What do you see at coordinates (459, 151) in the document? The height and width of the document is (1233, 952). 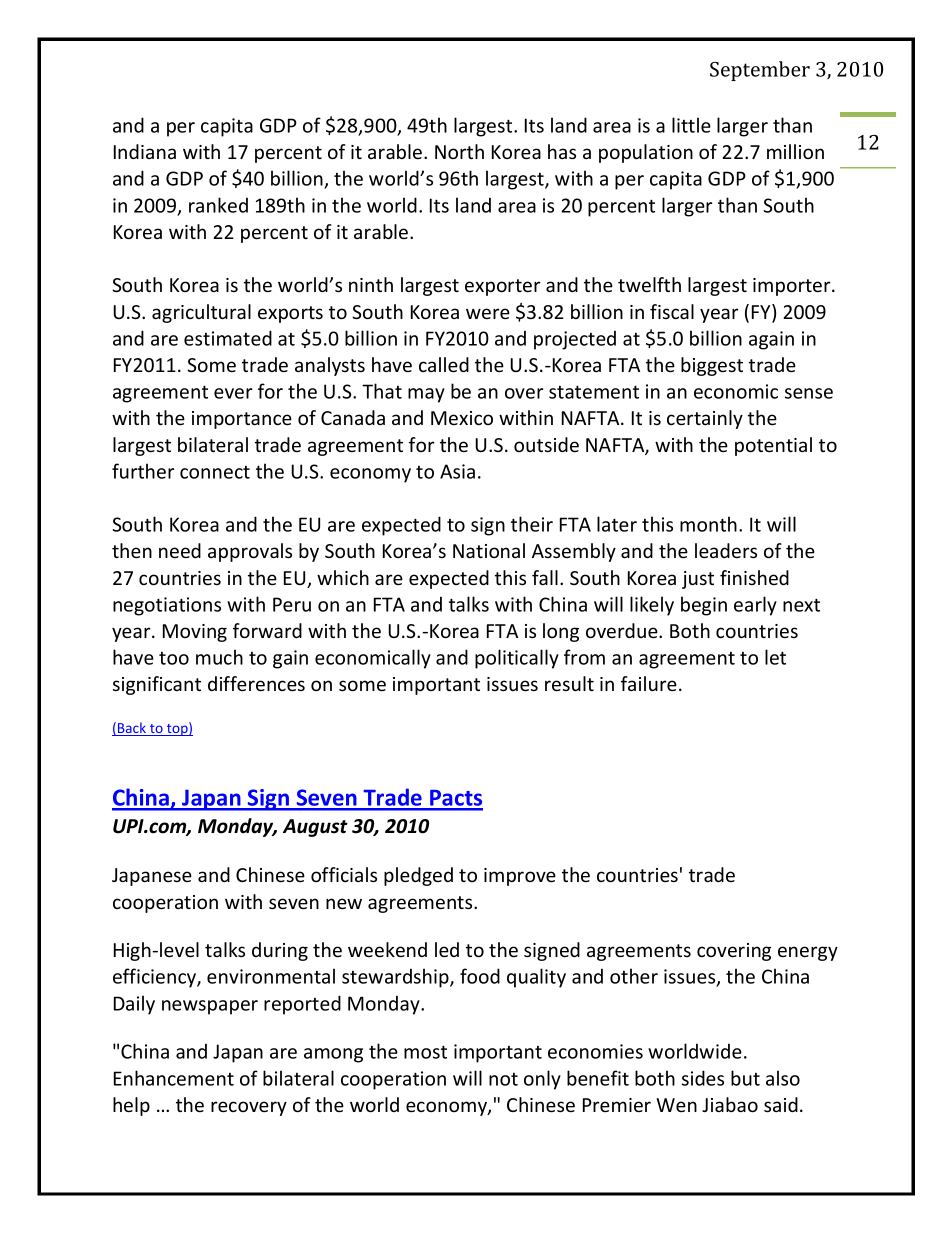 I see `North` at bounding box center [459, 151].
